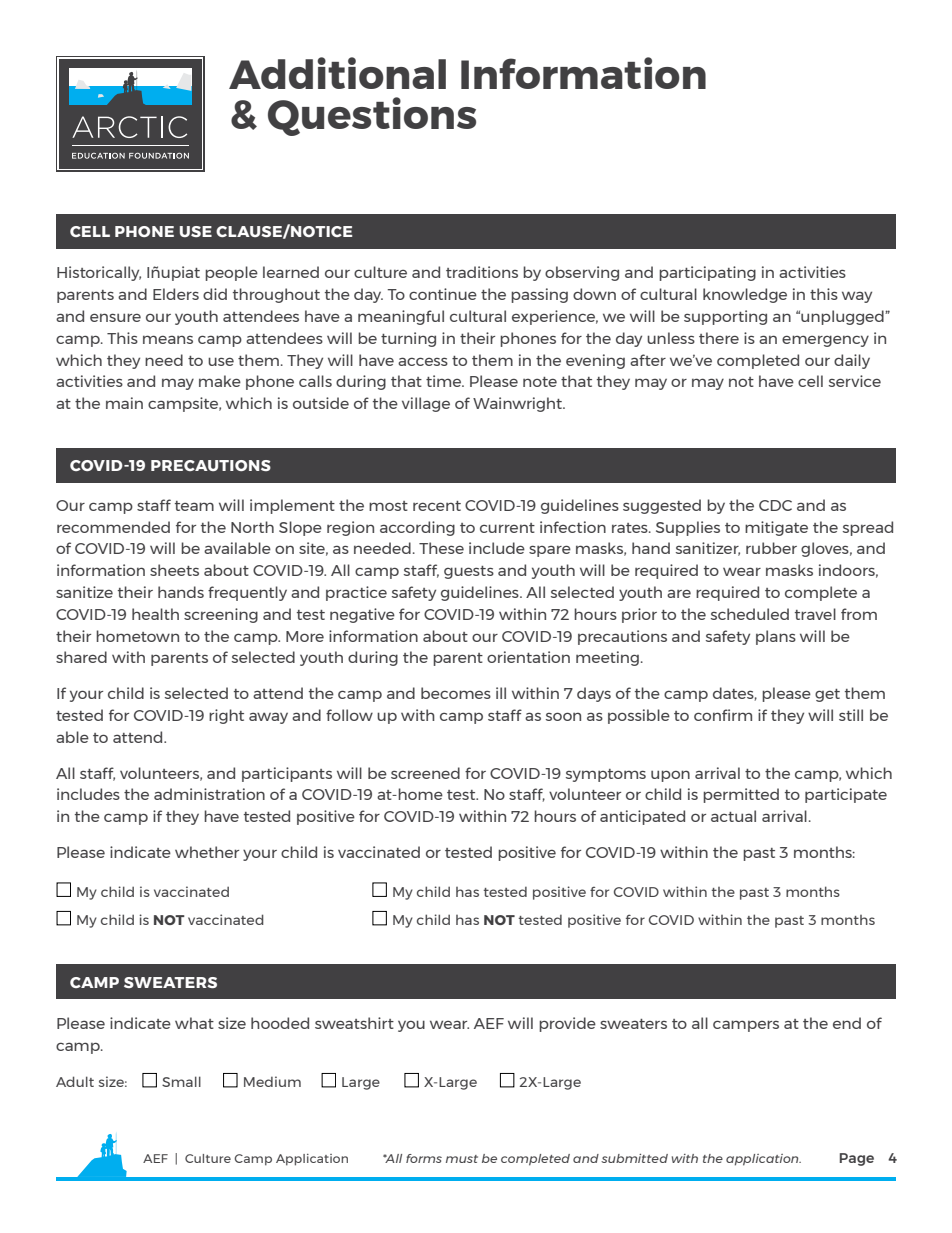 Image resolution: width=952 pixels, height=1233 pixels. Describe the element at coordinates (337, 73) in the document. I see `Additional` at that location.
